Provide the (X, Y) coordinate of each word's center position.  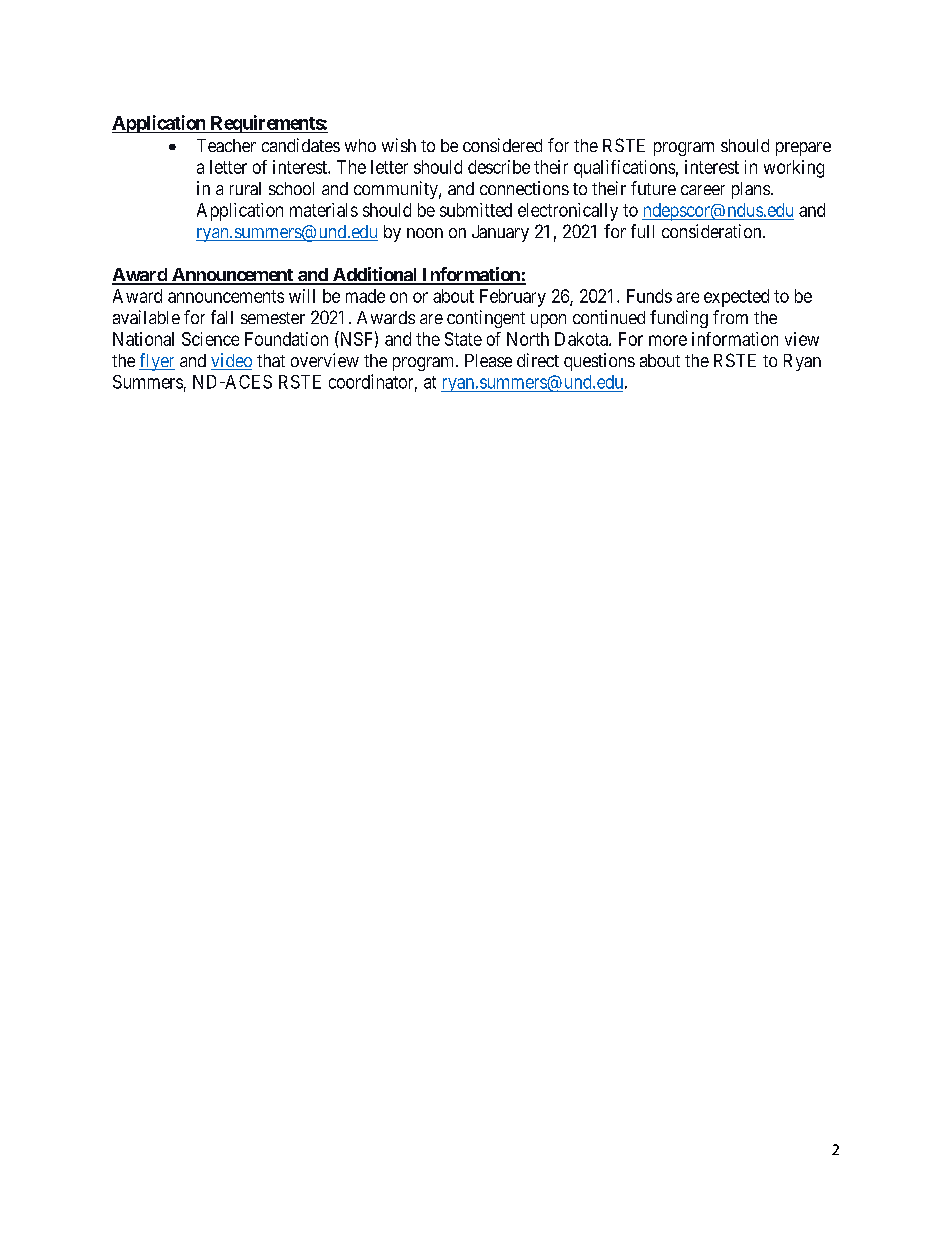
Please (488, 360)
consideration (713, 231)
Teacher (226, 145)
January (500, 233)
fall (222, 317)
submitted (476, 210)
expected (736, 298)
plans (751, 190)
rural (245, 188)
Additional (375, 275)
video (231, 361)
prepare (803, 149)
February (513, 298)
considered (502, 145)
